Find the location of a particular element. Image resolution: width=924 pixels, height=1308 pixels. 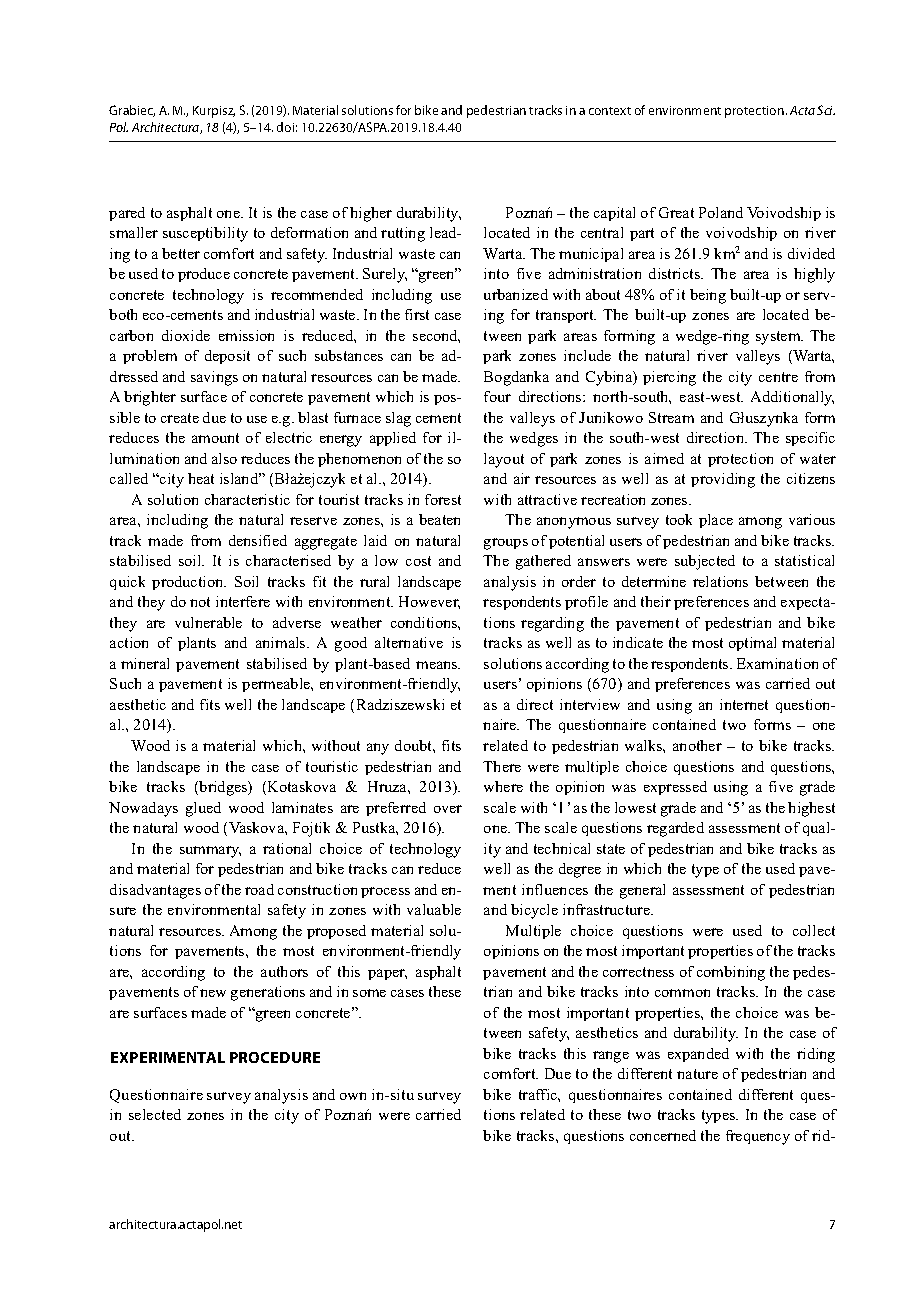

own is located at coordinates (353, 1096).
